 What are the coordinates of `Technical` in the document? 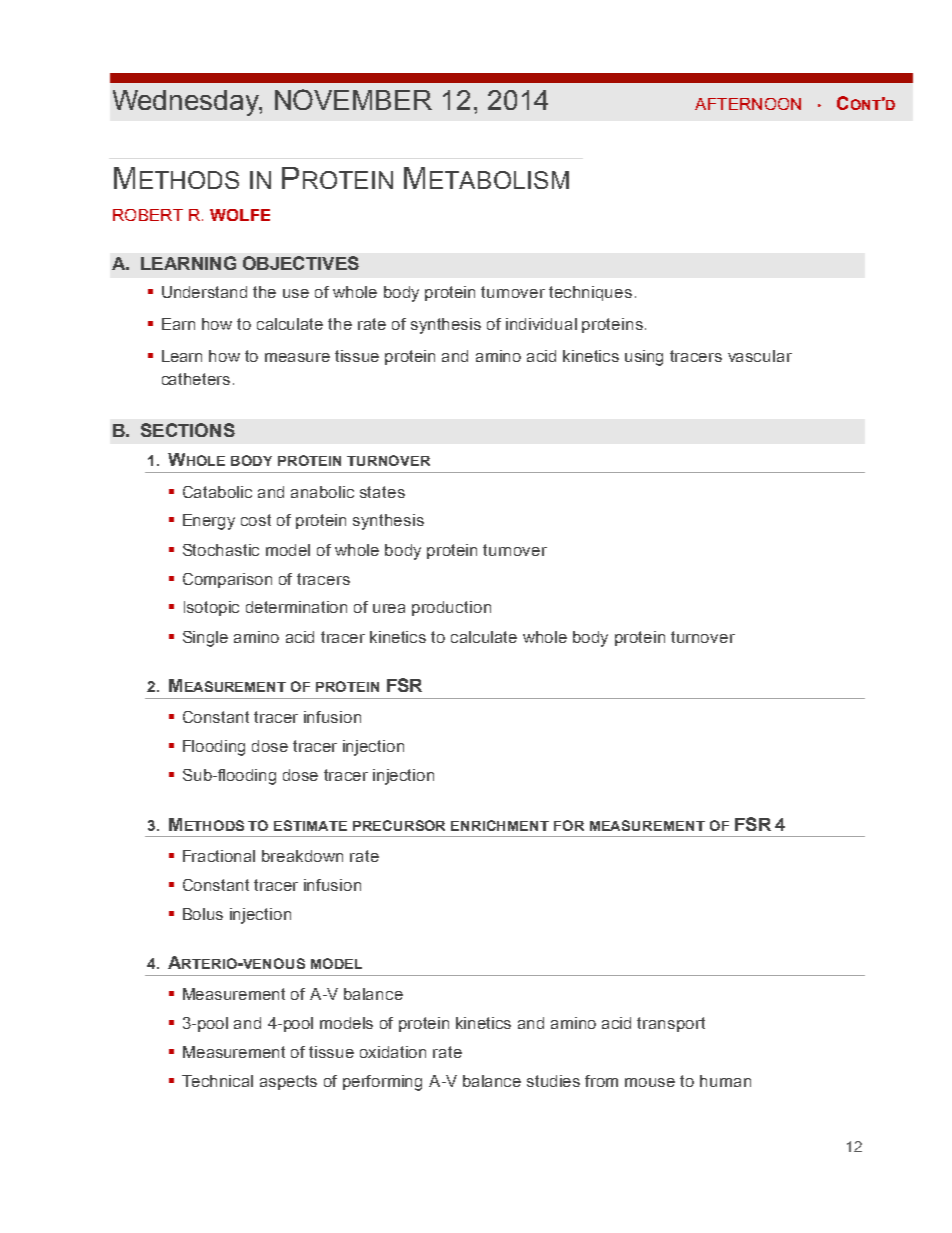 It's located at (217, 1081).
